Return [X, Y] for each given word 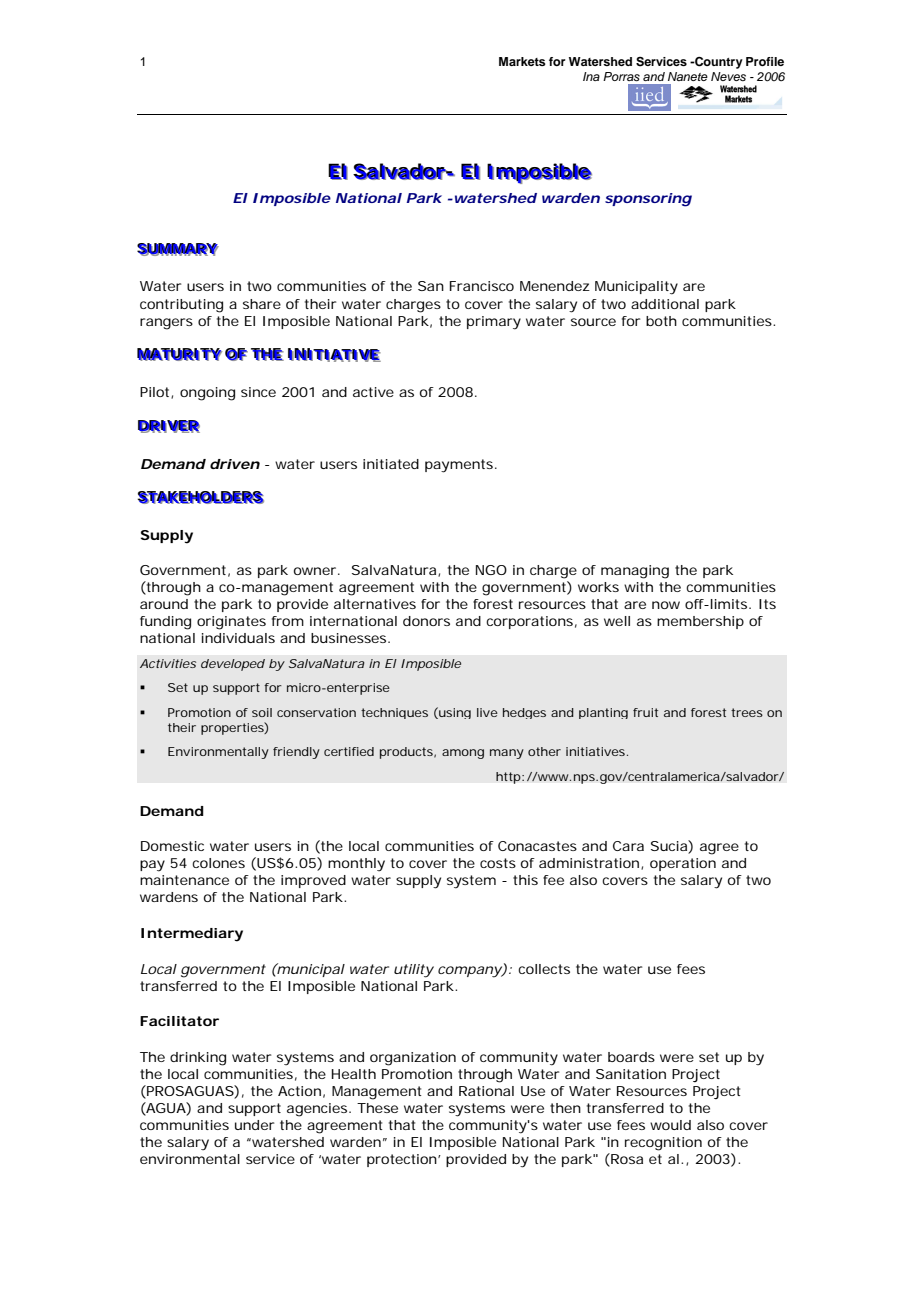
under [254, 1125]
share [262, 304]
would [670, 1125]
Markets [522, 61]
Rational [486, 1091]
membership [700, 622]
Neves [728, 76]
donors [426, 621]
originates [231, 623]
